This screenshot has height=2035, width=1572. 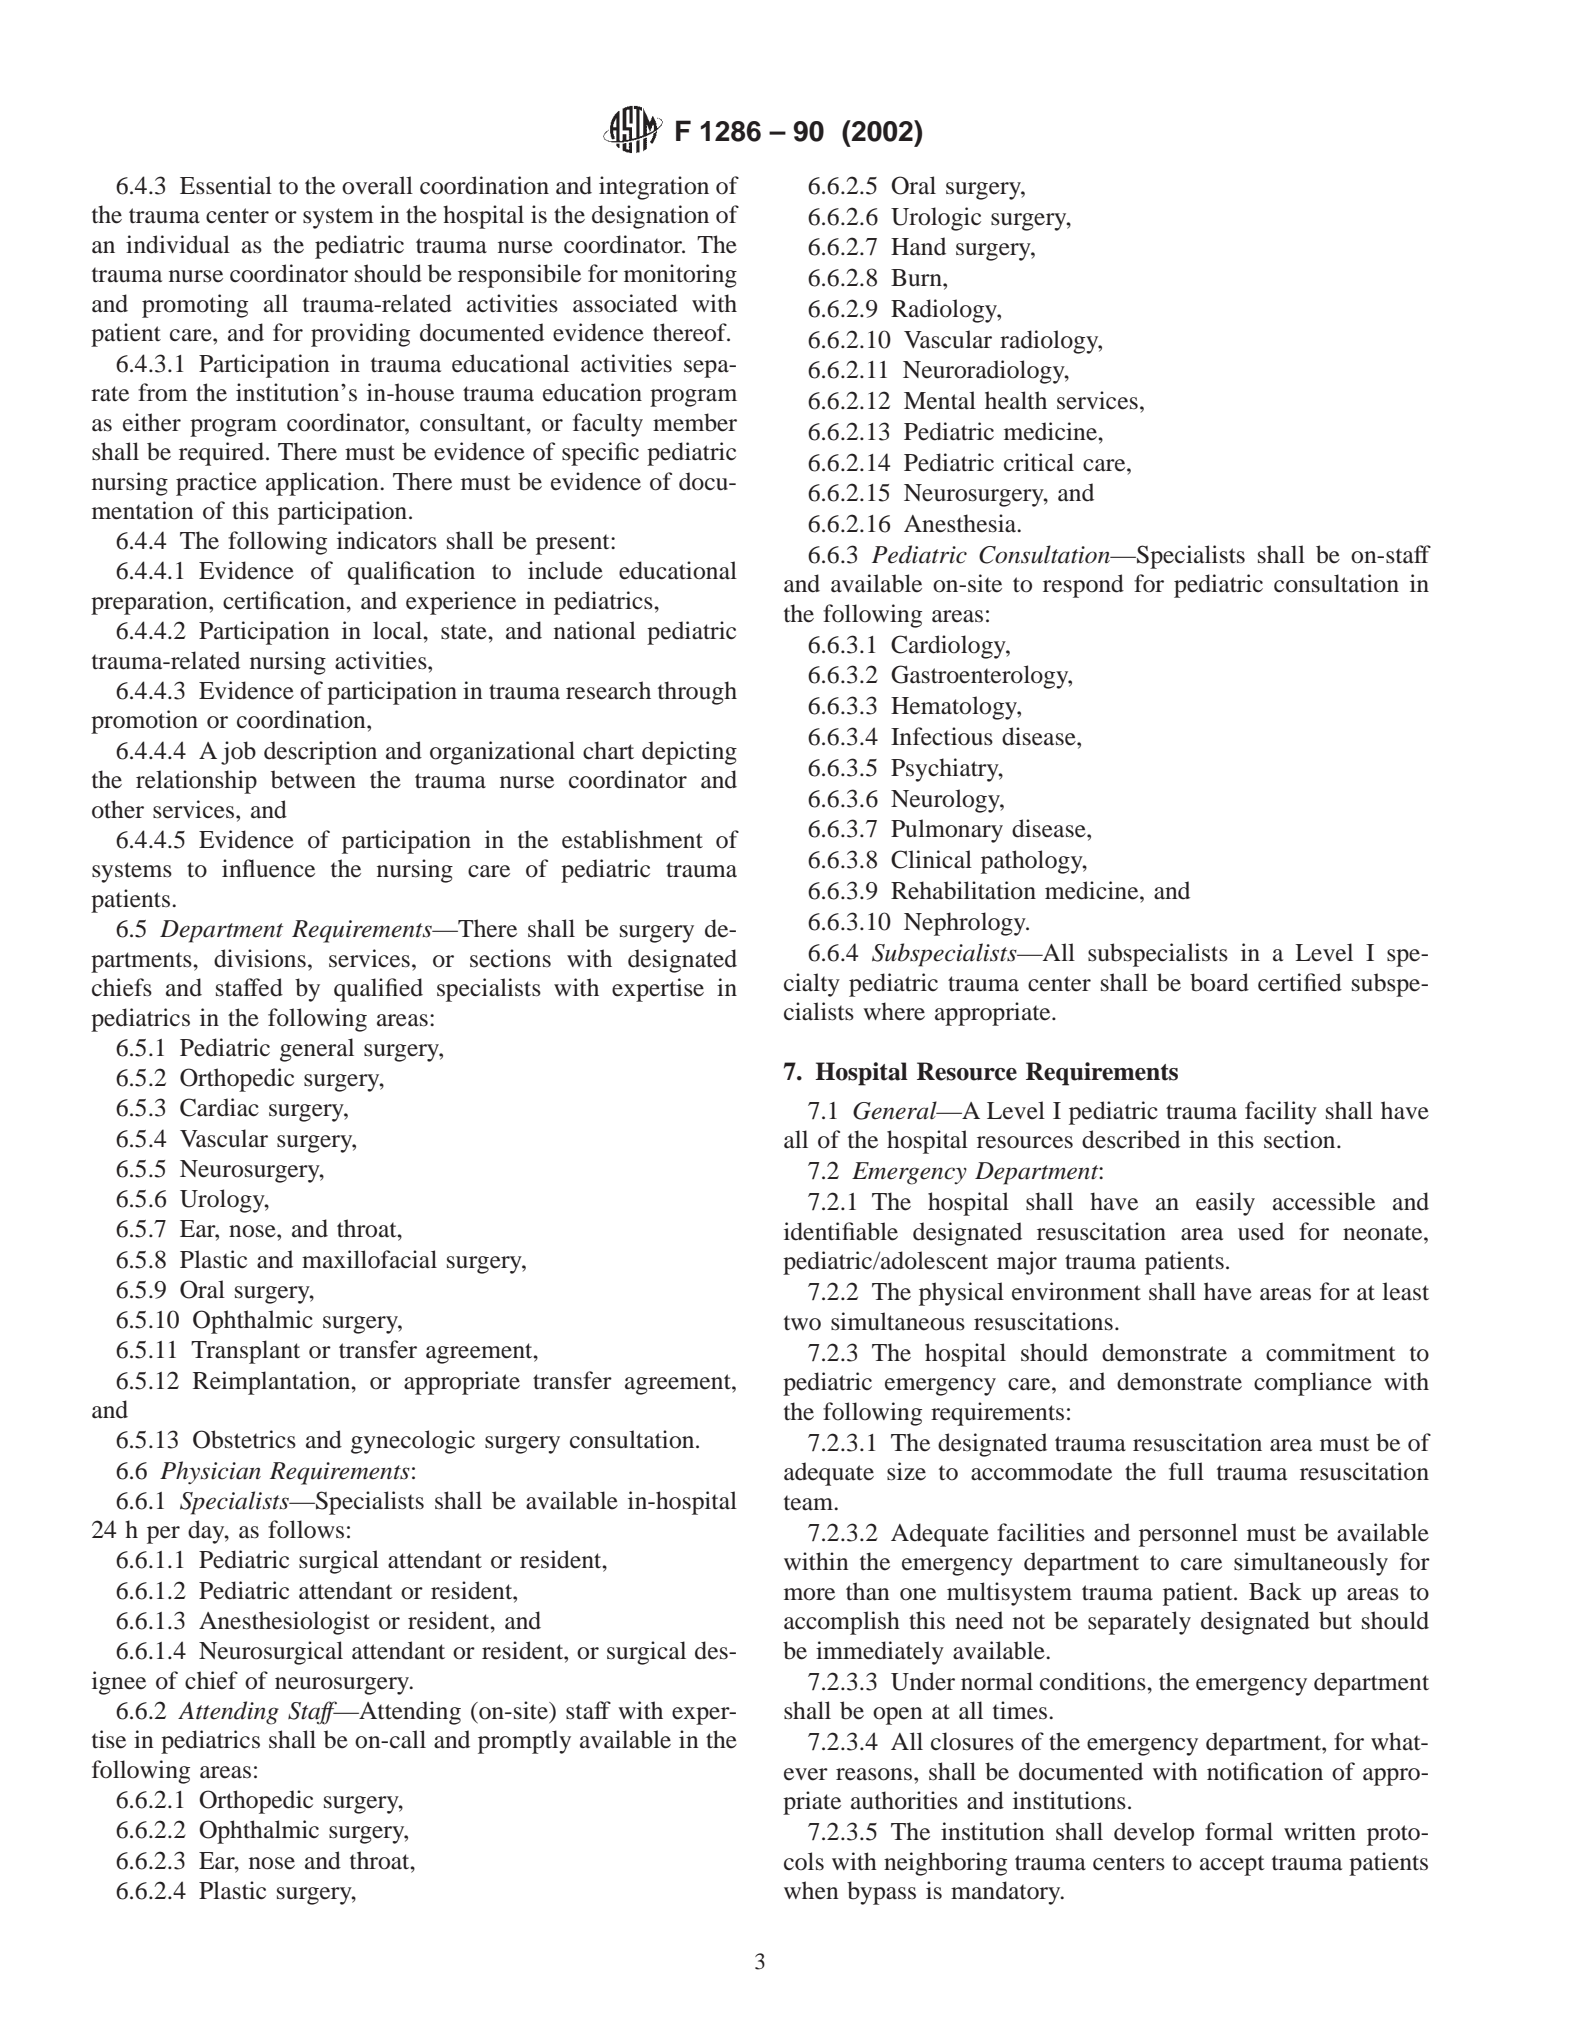 I want to click on promptly, so click(x=524, y=1742).
